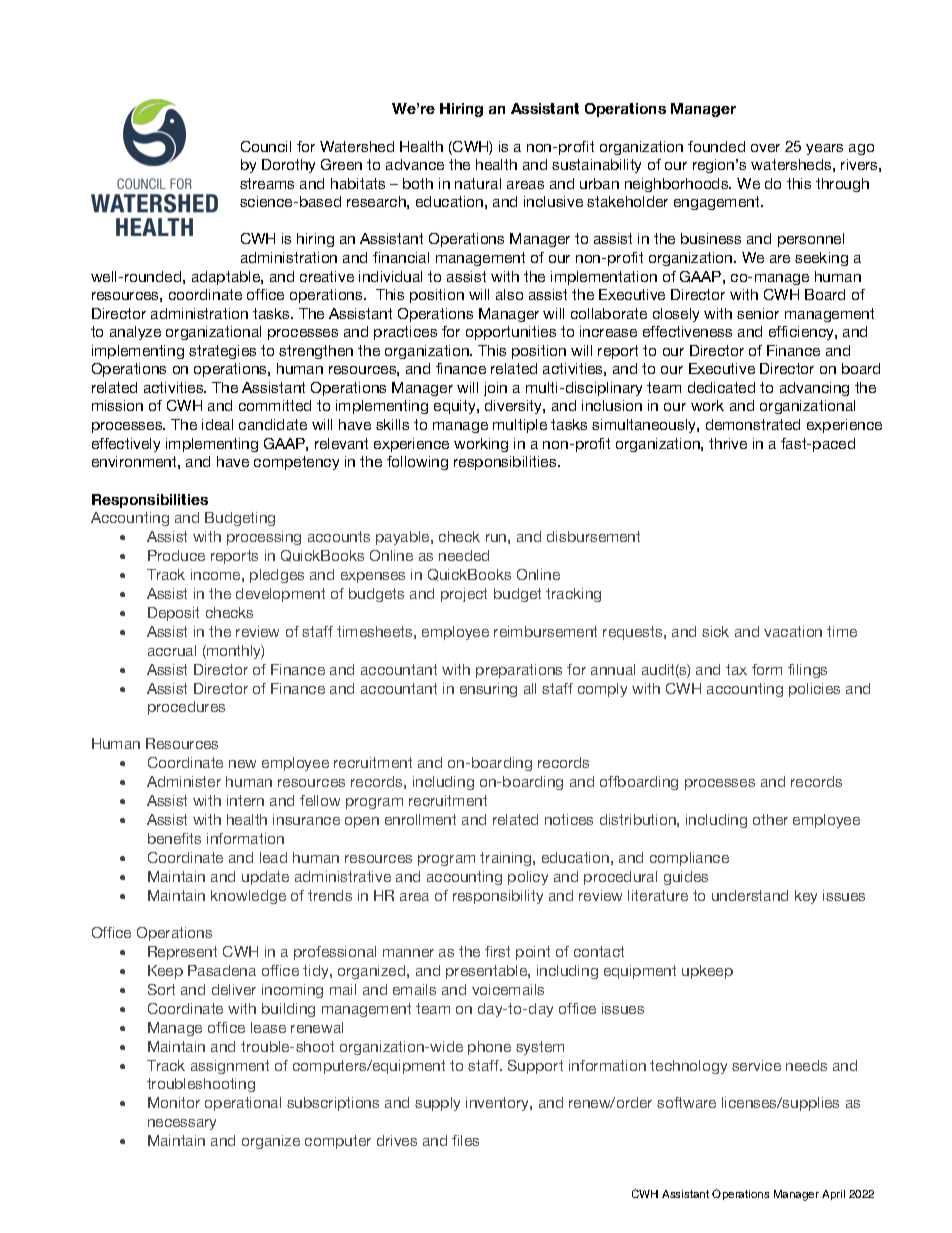 The image size is (952, 1233). What do you see at coordinates (464, 555) in the screenshot?
I see `needed` at bounding box center [464, 555].
